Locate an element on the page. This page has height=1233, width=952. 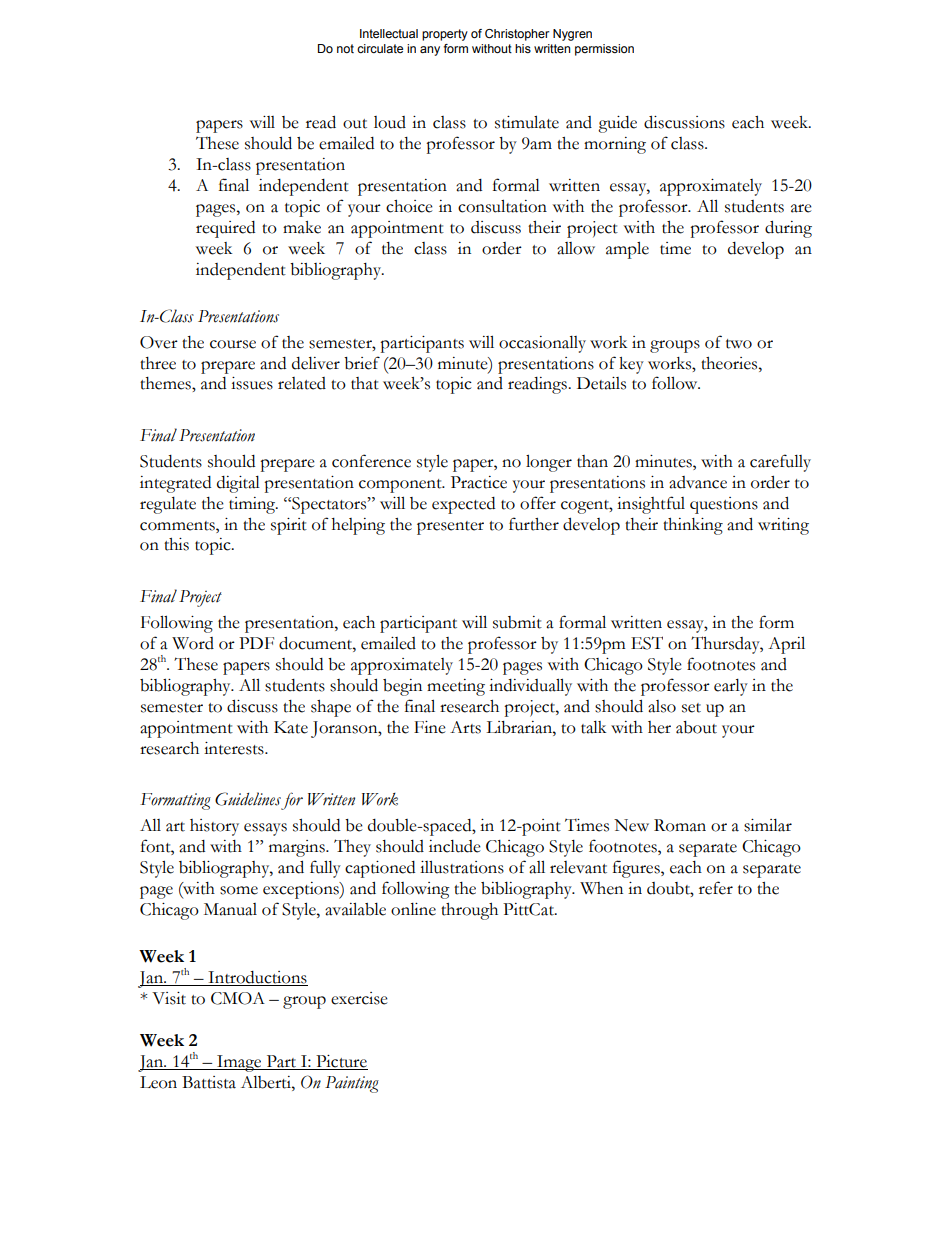
interests is located at coordinates (235, 748).
